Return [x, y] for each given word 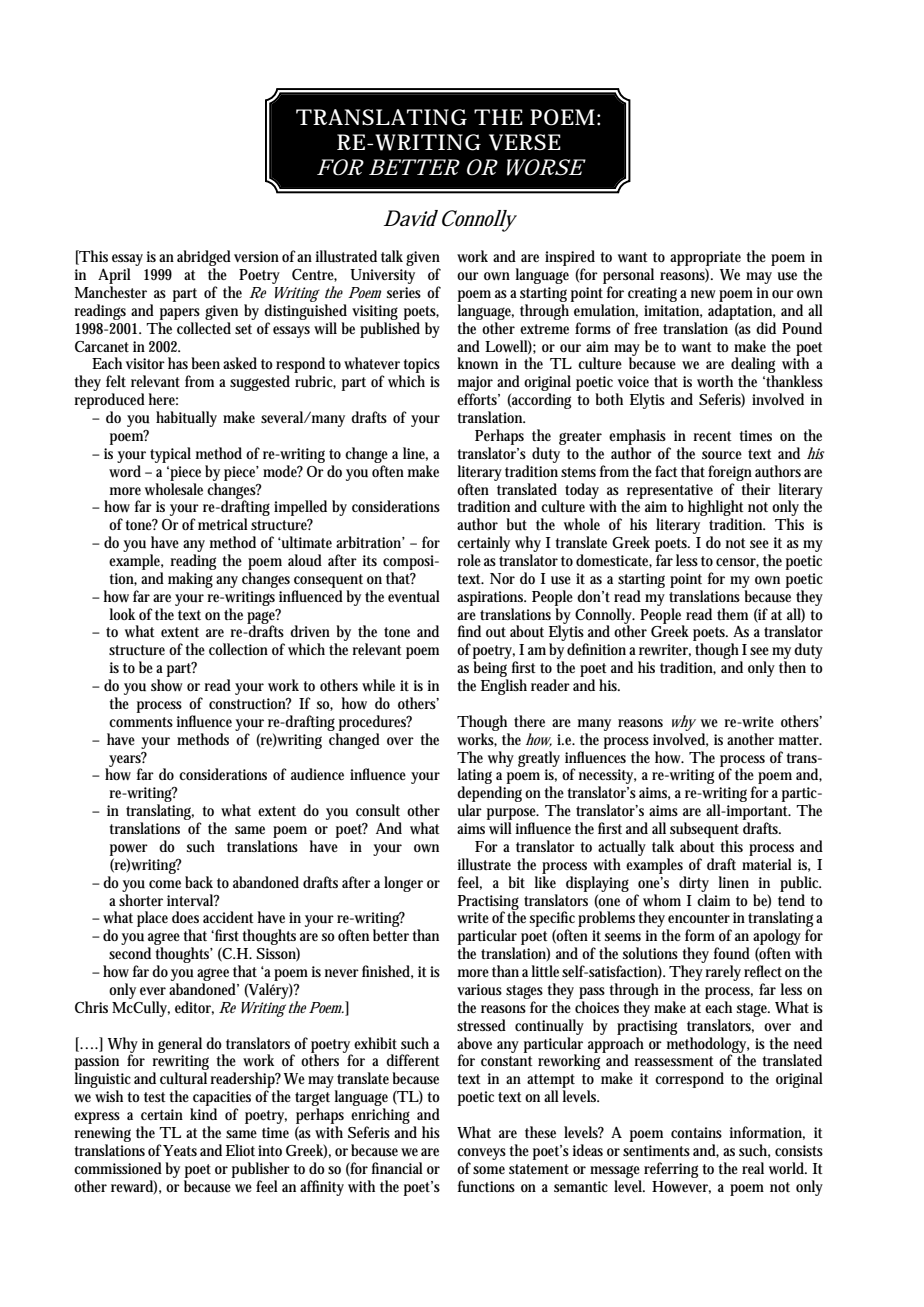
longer [403, 884]
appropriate [705, 258]
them [732, 614]
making [190, 580]
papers [180, 314]
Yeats [180, 1150]
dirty [694, 884]
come [165, 884]
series [404, 292]
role [469, 560]
